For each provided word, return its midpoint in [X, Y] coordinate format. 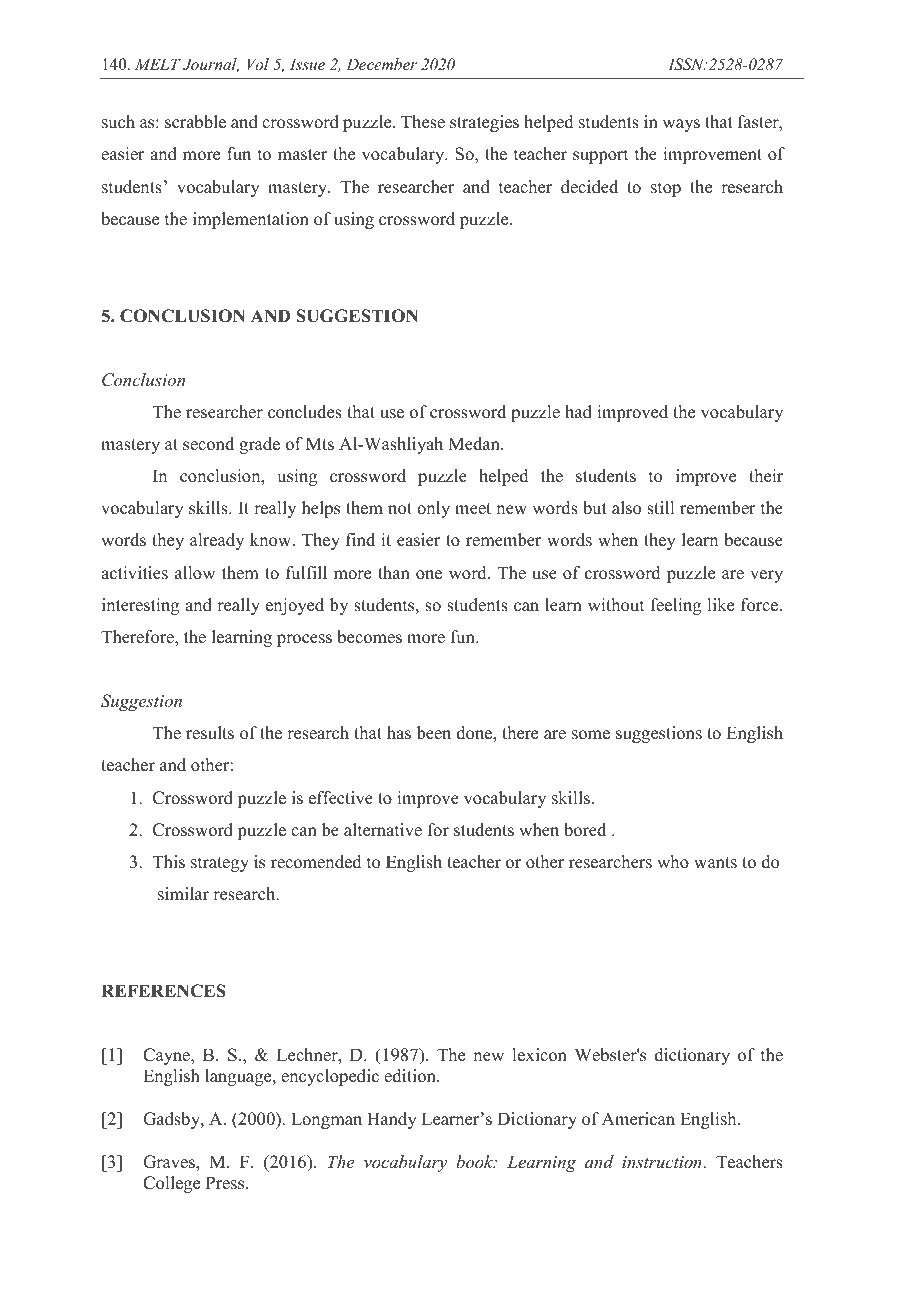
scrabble [195, 122]
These [423, 122]
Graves [170, 1162]
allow [195, 573]
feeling [676, 606]
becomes [369, 637]
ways [681, 125]
